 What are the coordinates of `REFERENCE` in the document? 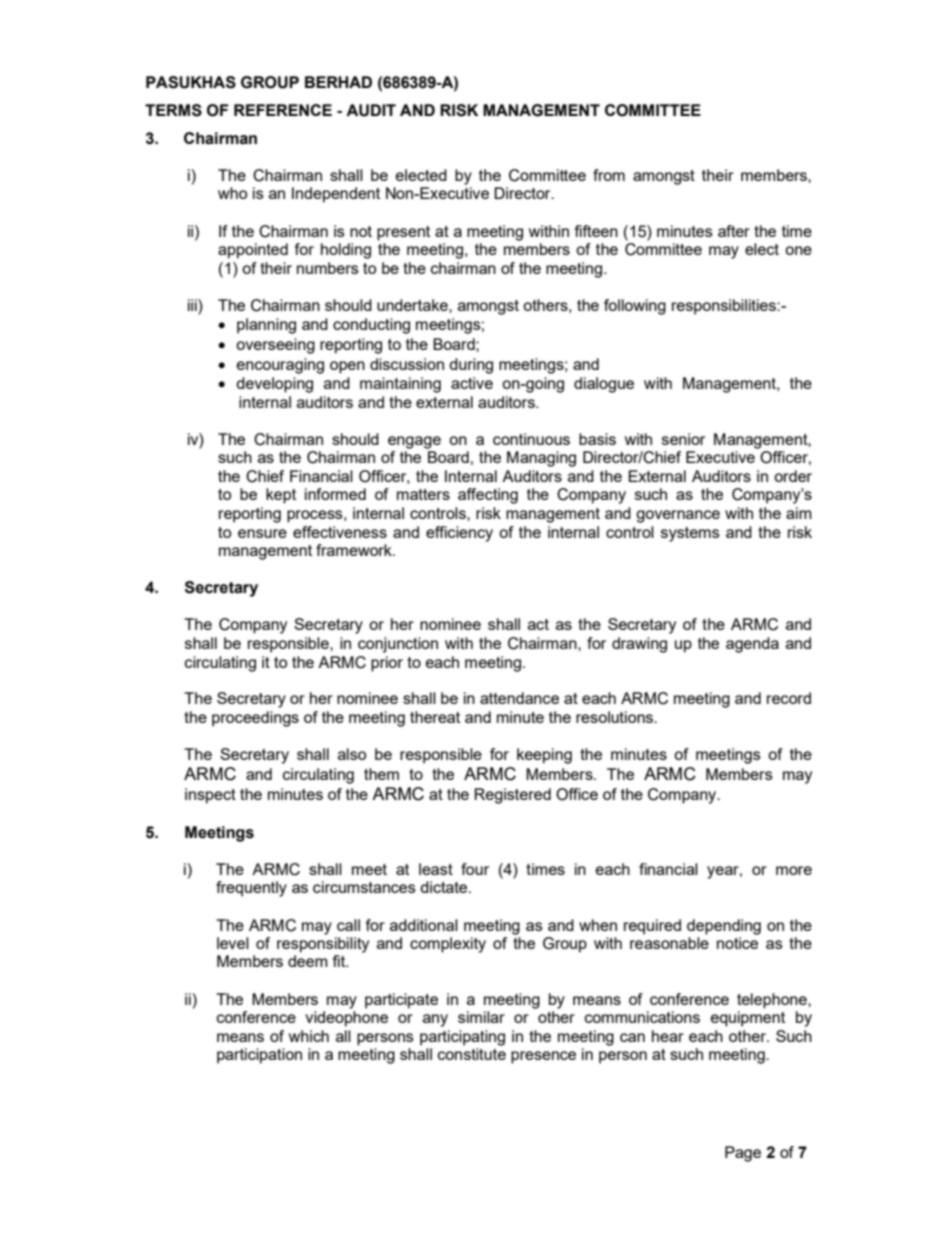 It's located at (283, 110).
